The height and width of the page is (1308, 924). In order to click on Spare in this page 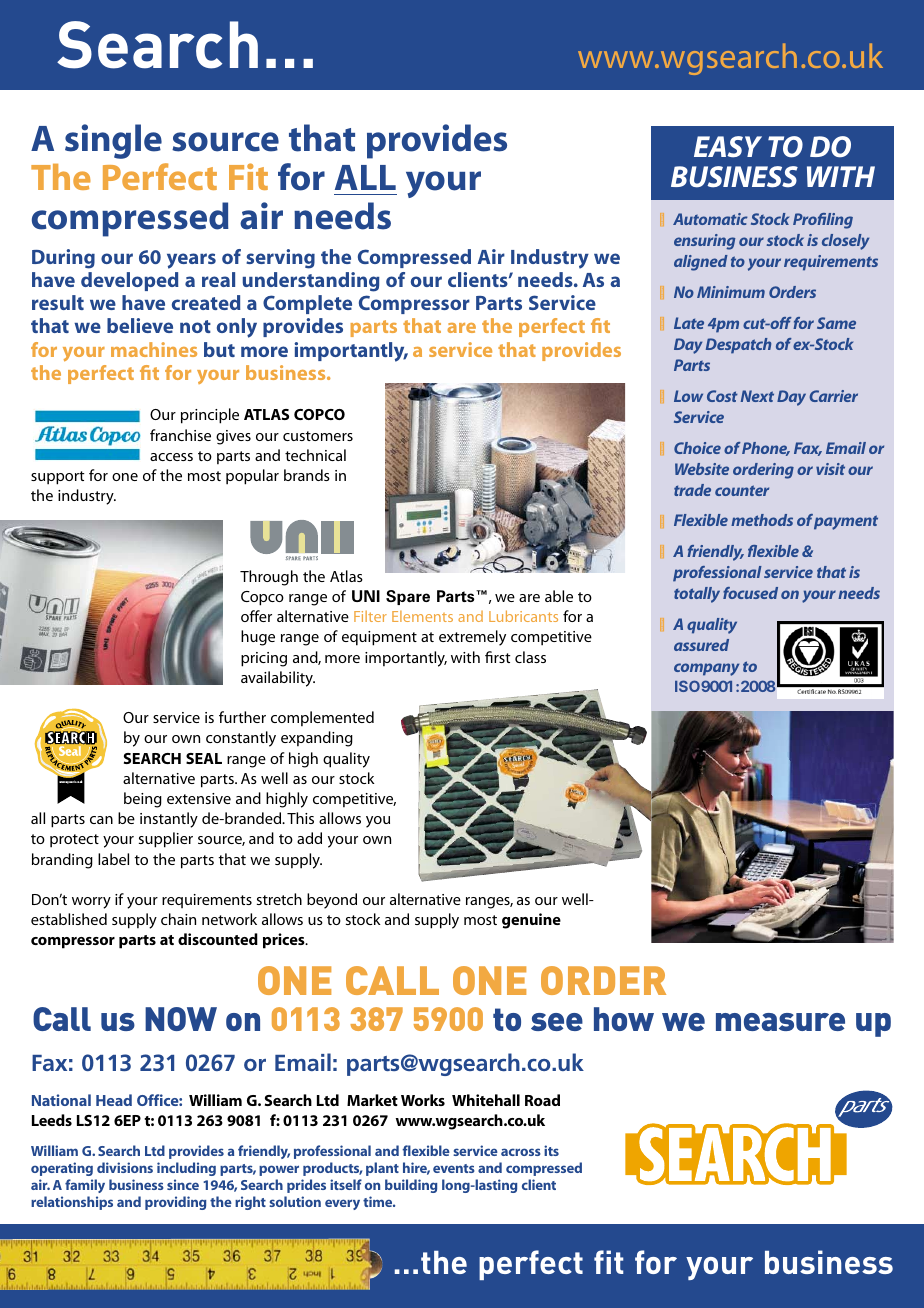, I will do `click(408, 597)`.
